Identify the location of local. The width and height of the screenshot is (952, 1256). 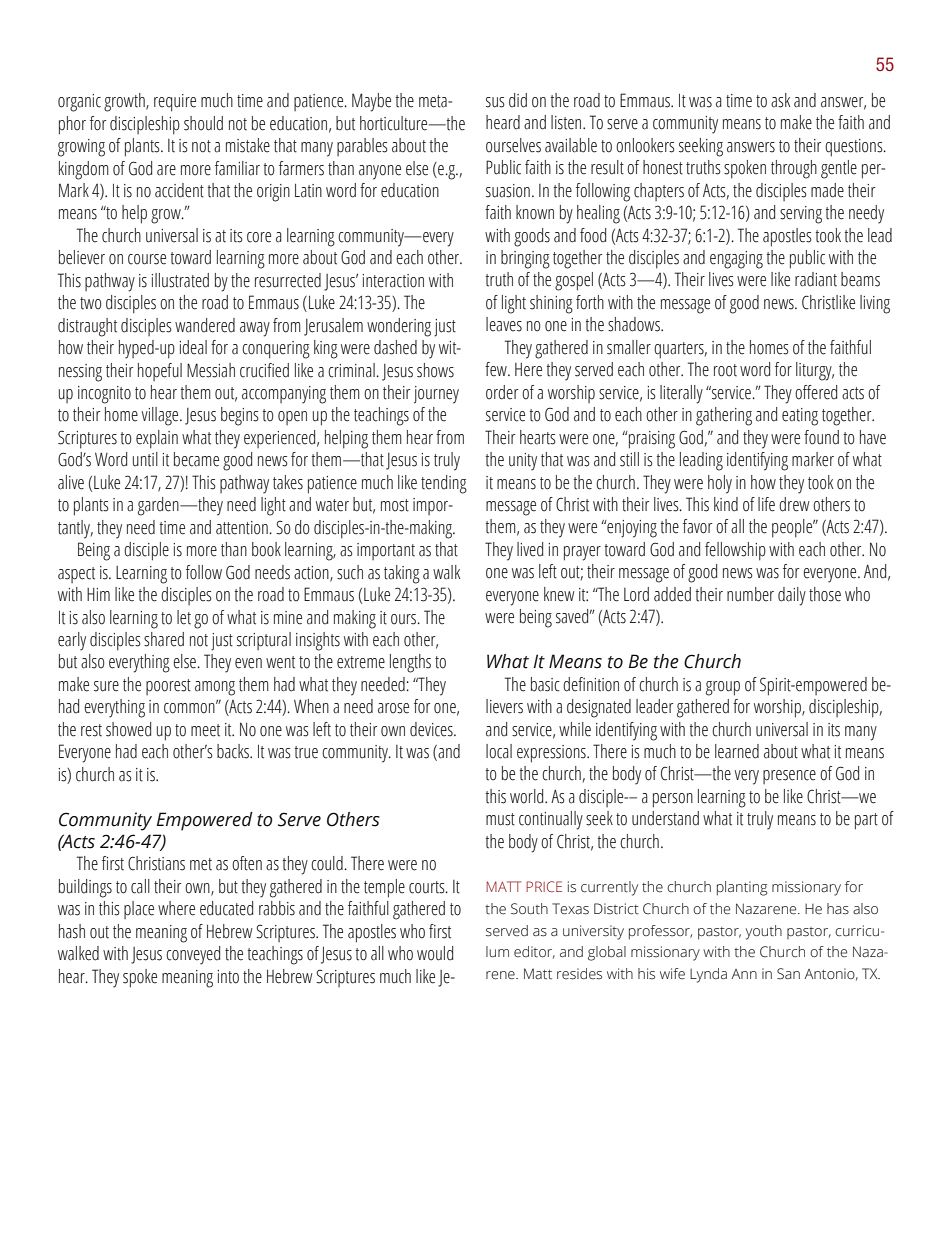
(499, 751).
